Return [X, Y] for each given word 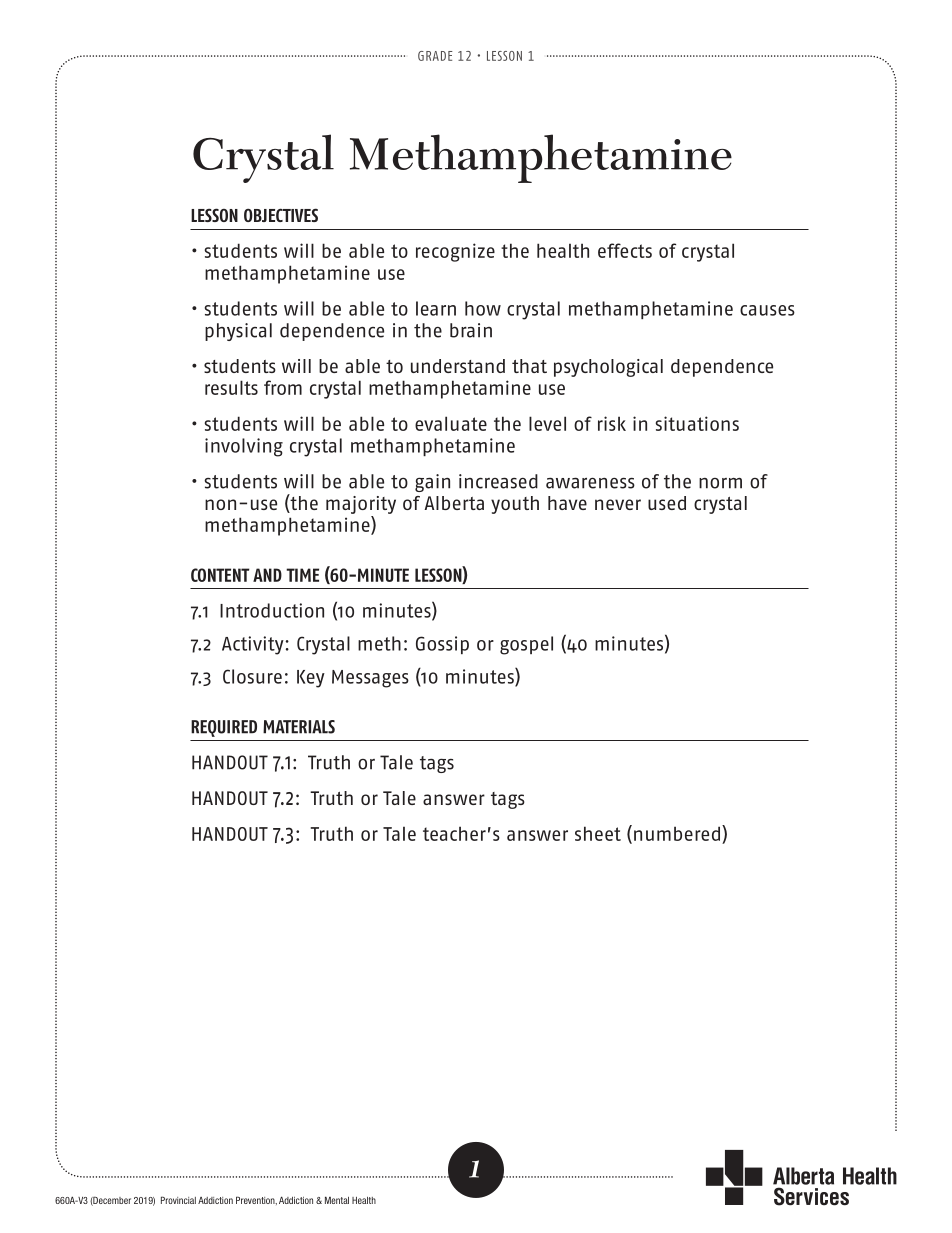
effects [625, 250]
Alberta [454, 503]
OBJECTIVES [281, 215]
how [483, 308]
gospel [526, 645]
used [667, 503]
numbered [677, 833]
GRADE [435, 56]
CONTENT [220, 575]
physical [238, 332]
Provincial [178, 1200]
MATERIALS [299, 727]
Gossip [442, 645]
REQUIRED [224, 728]
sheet [598, 833]
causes [767, 310]
